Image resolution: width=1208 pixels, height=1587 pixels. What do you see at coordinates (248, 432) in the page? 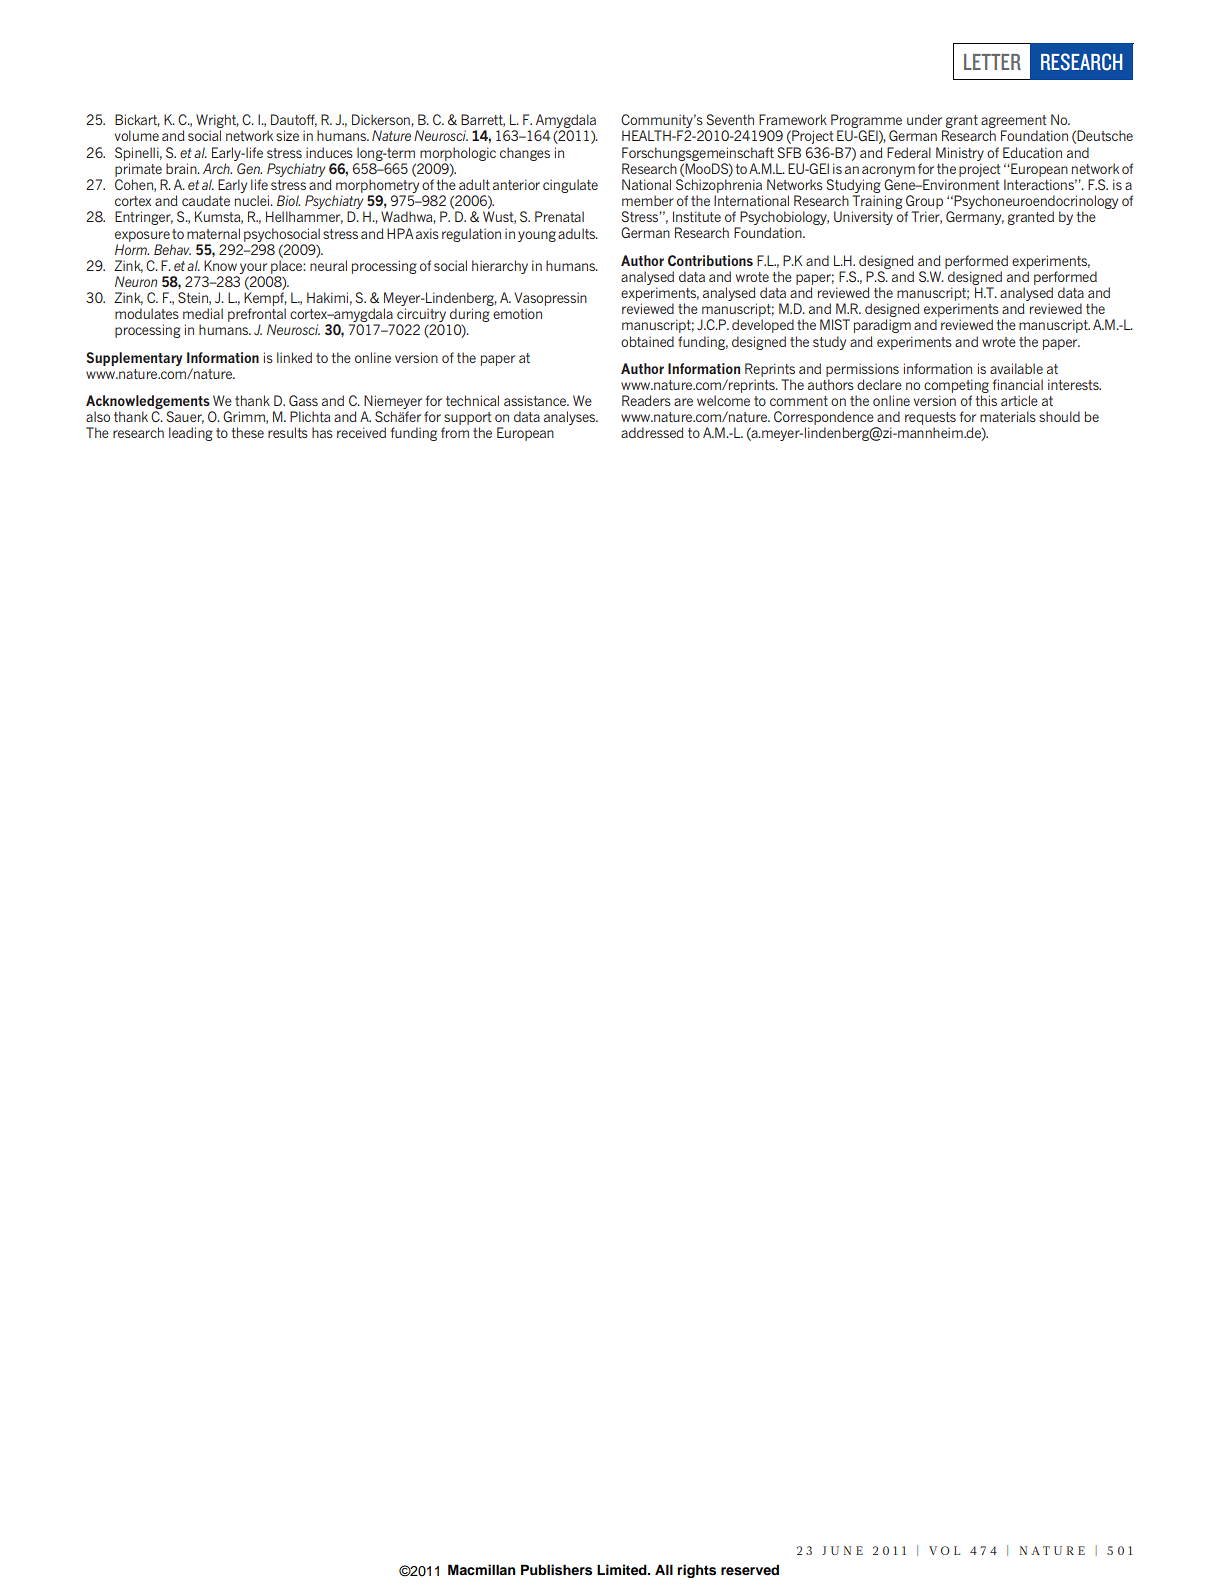
I see `these` at bounding box center [248, 432].
